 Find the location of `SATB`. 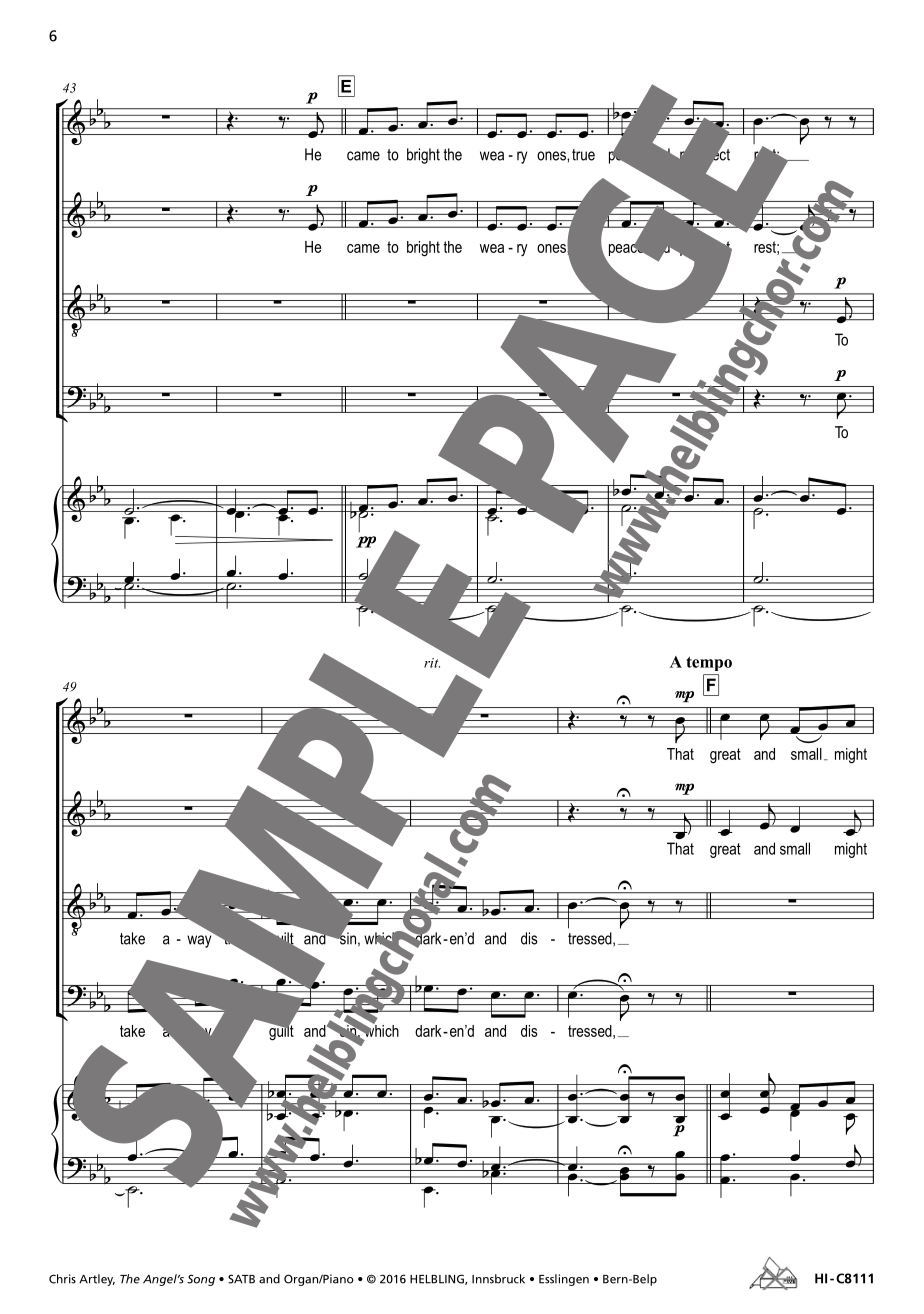

SATB is located at coordinates (241, 1279).
